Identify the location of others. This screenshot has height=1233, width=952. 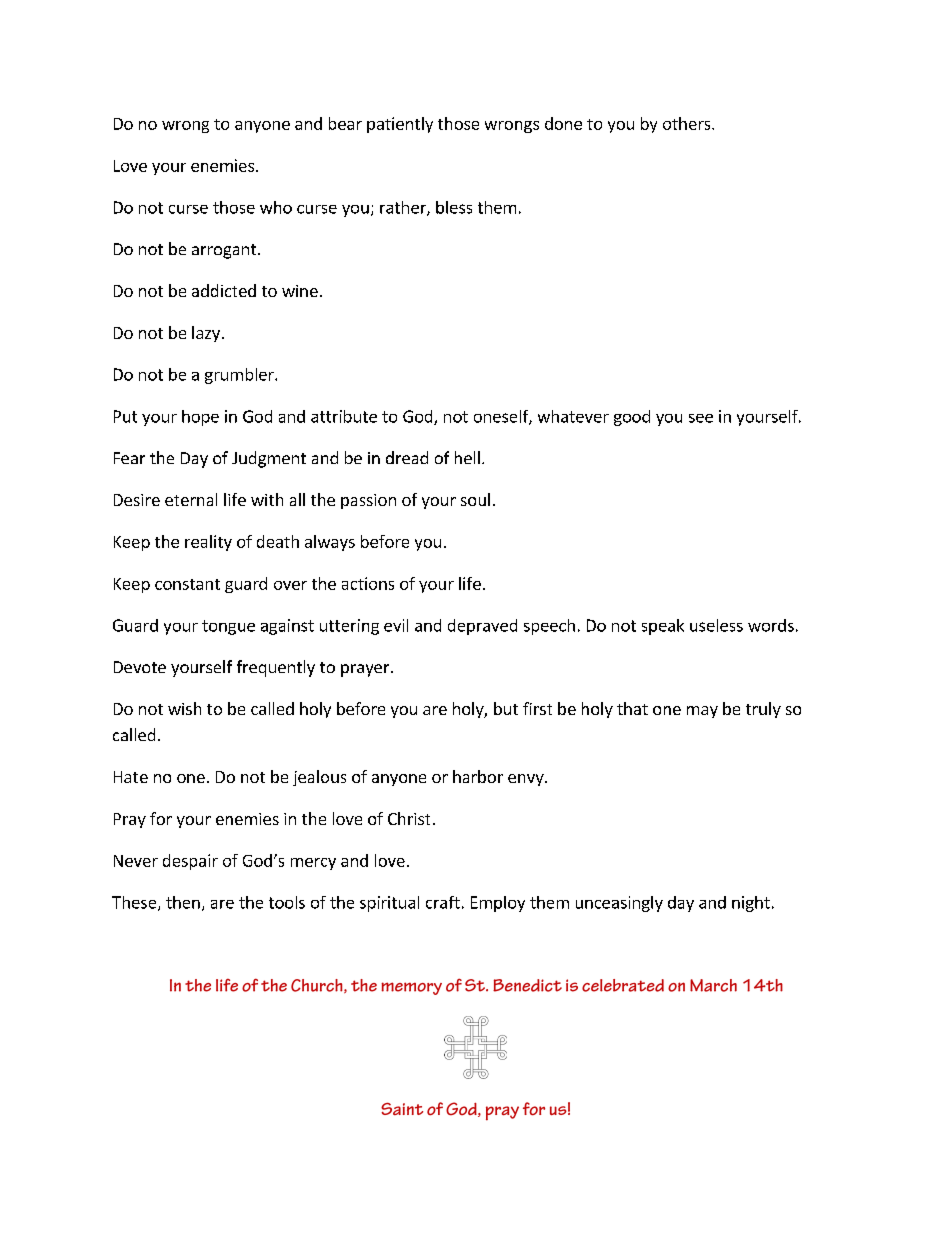
(688, 123).
